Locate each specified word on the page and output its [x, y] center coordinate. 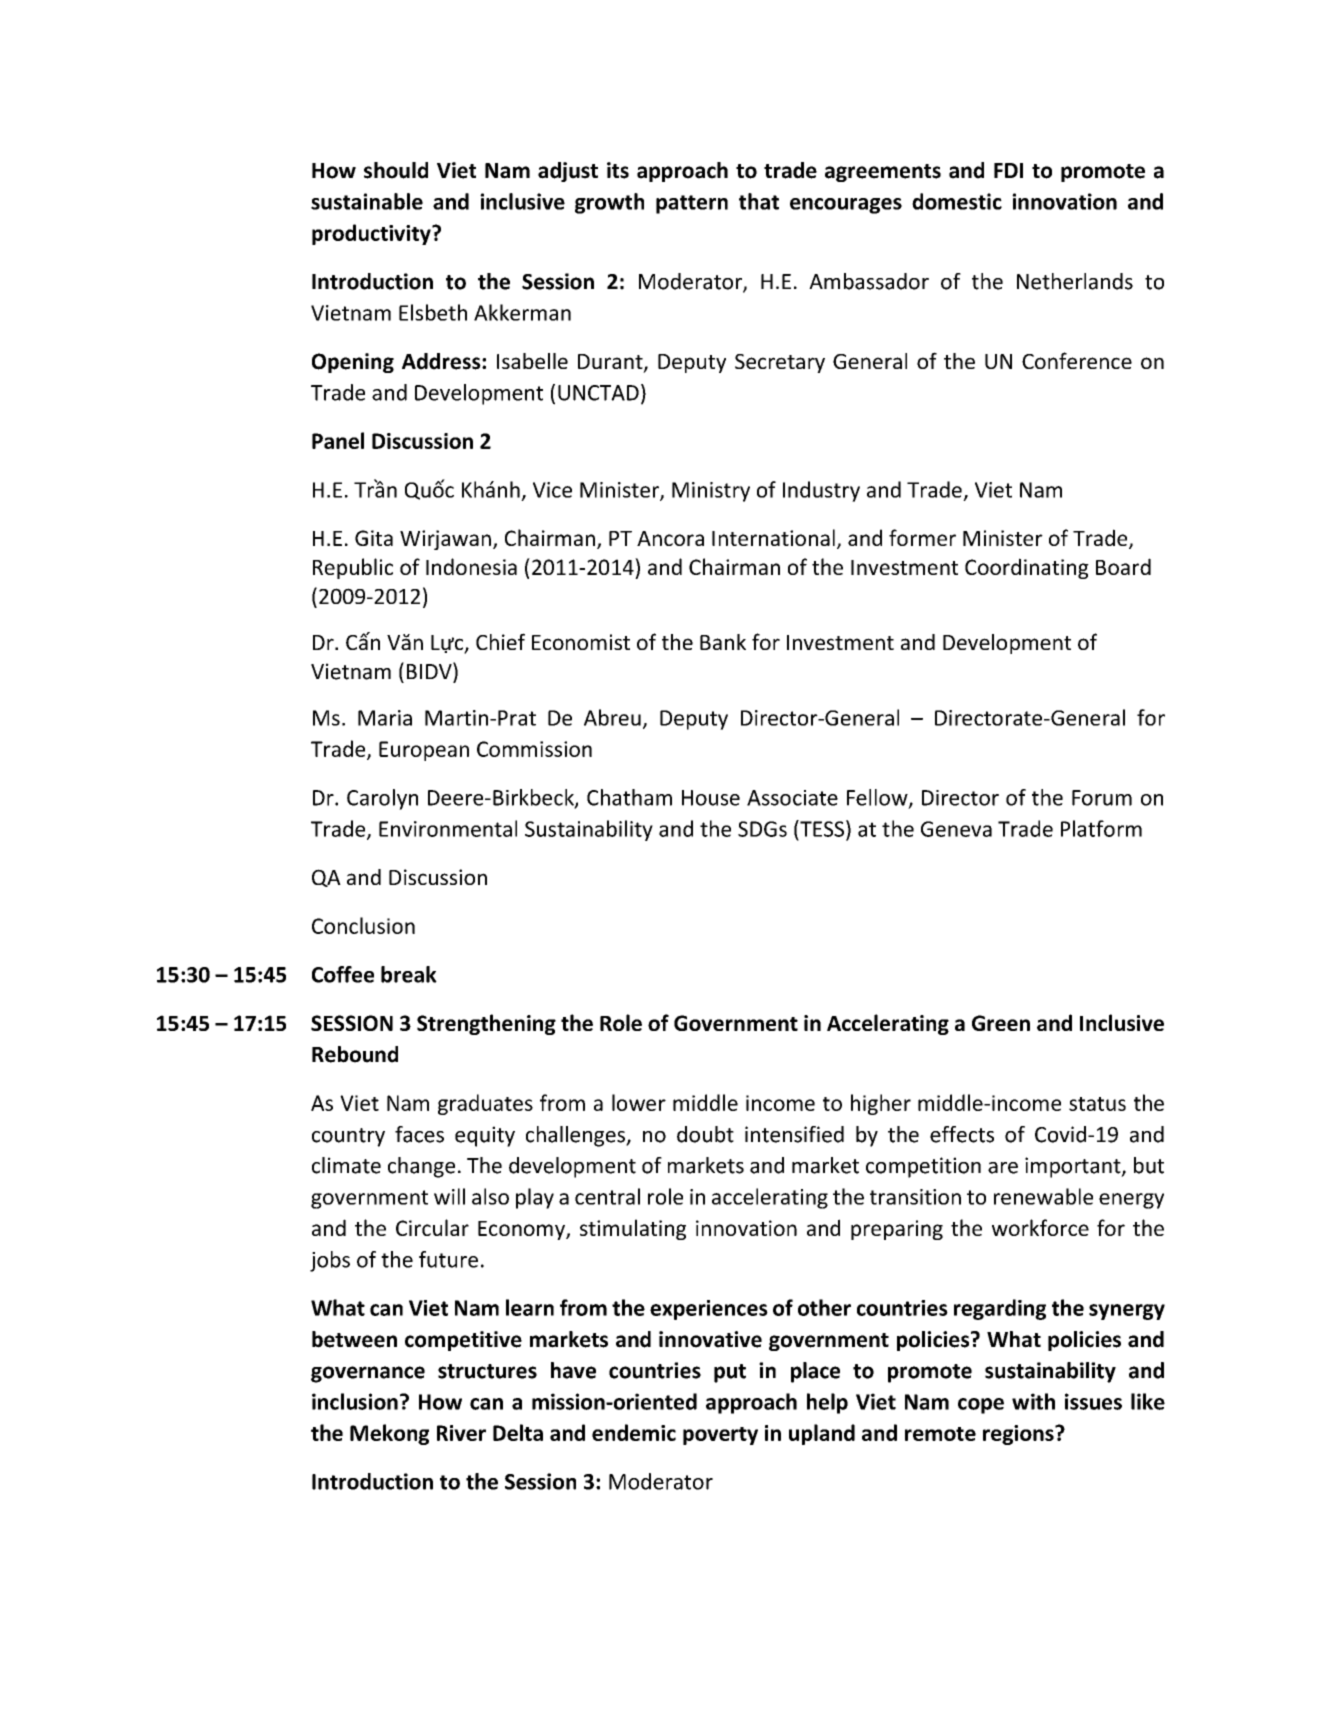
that [759, 201]
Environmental [448, 828]
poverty [720, 1436]
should [396, 170]
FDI [1008, 170]
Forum [1102, 798]
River [461, 1433]
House [711, 798]
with [1033, 1401]
